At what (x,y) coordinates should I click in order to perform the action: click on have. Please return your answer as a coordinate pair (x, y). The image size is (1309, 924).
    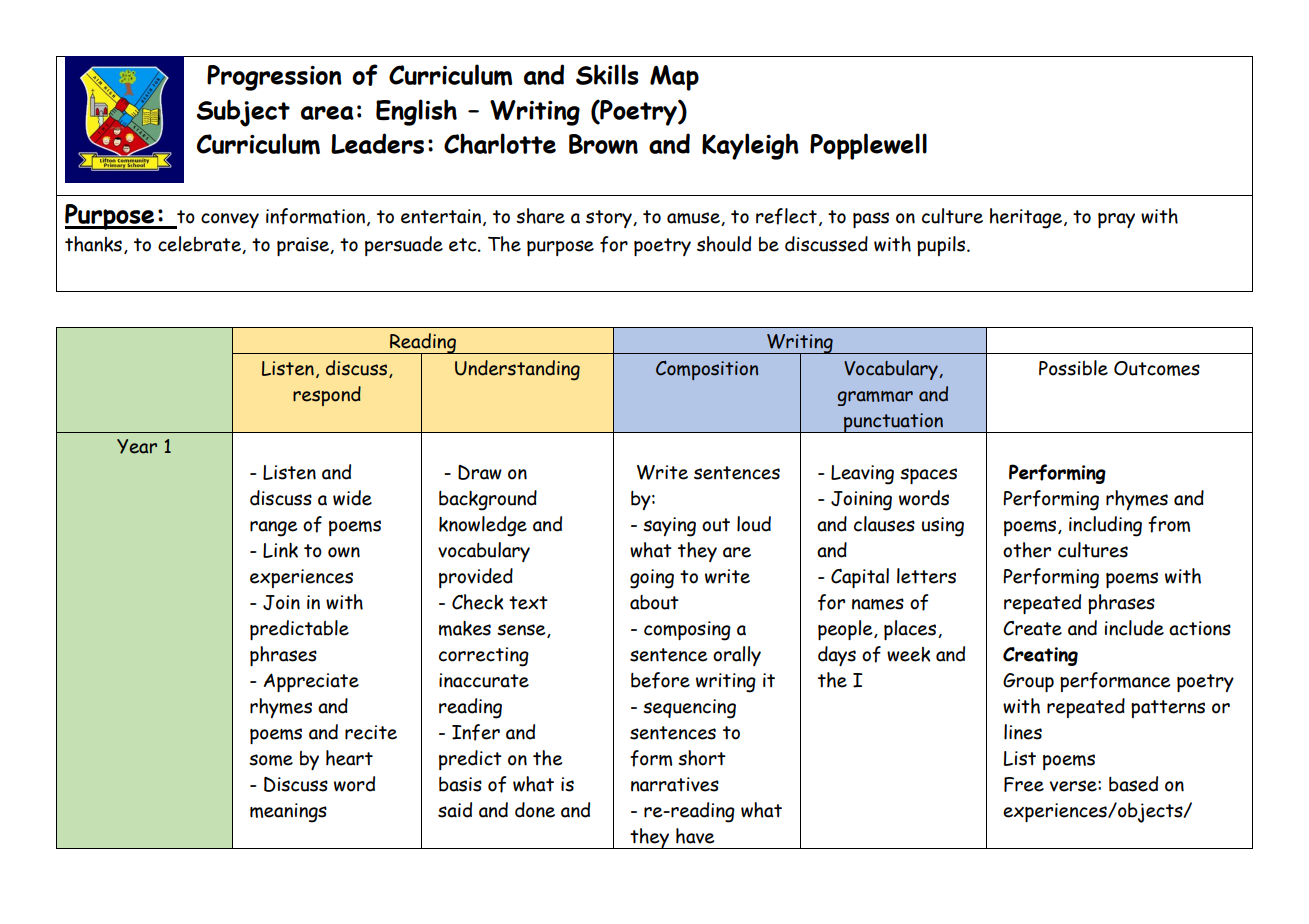
    Looking at the image, I should click on (695, 836).
